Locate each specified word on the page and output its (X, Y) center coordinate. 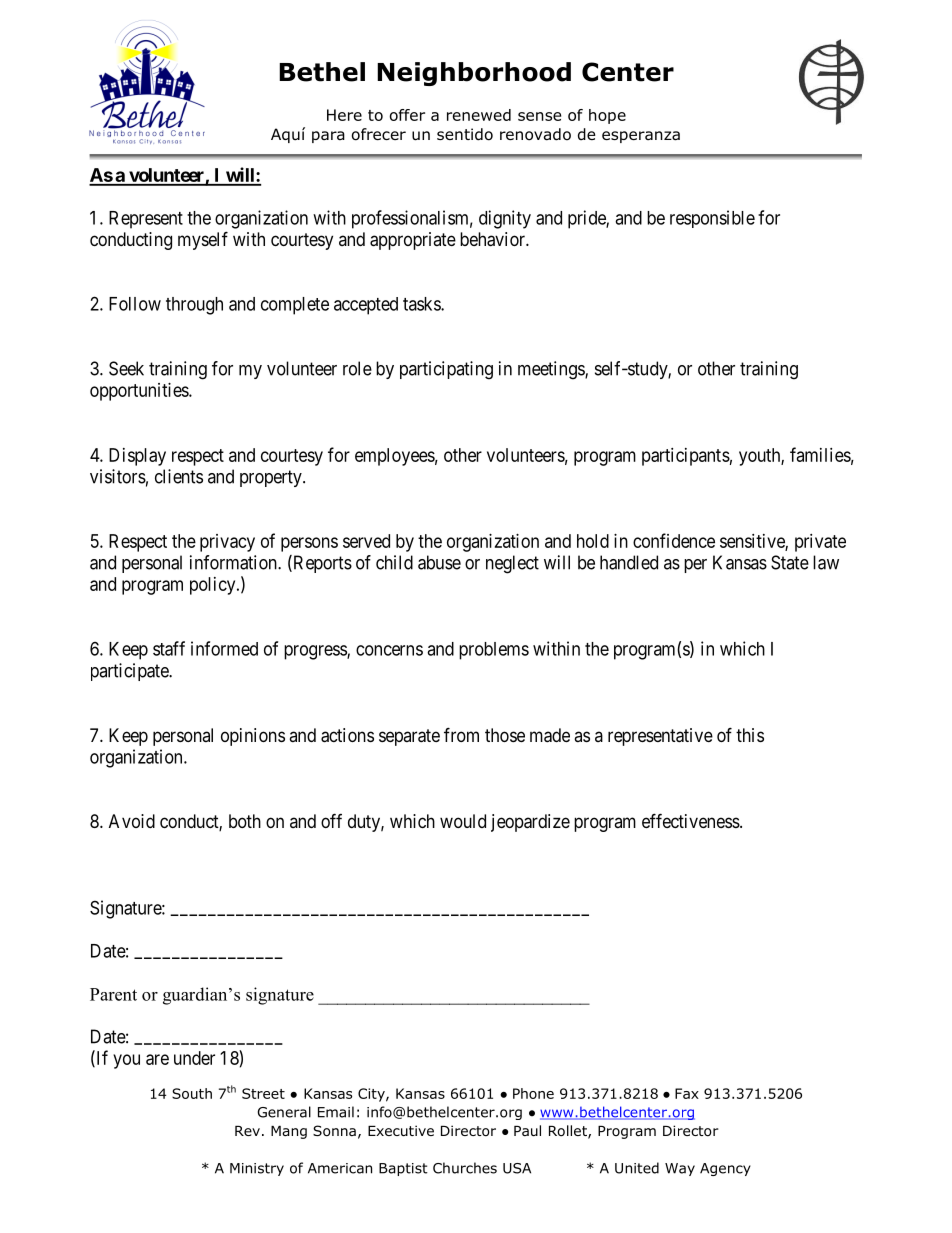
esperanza (641, 137)
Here (344, 115)
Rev (247, 1131)
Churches (465, 1168)
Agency (725, 1169)
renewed (479, 115)
